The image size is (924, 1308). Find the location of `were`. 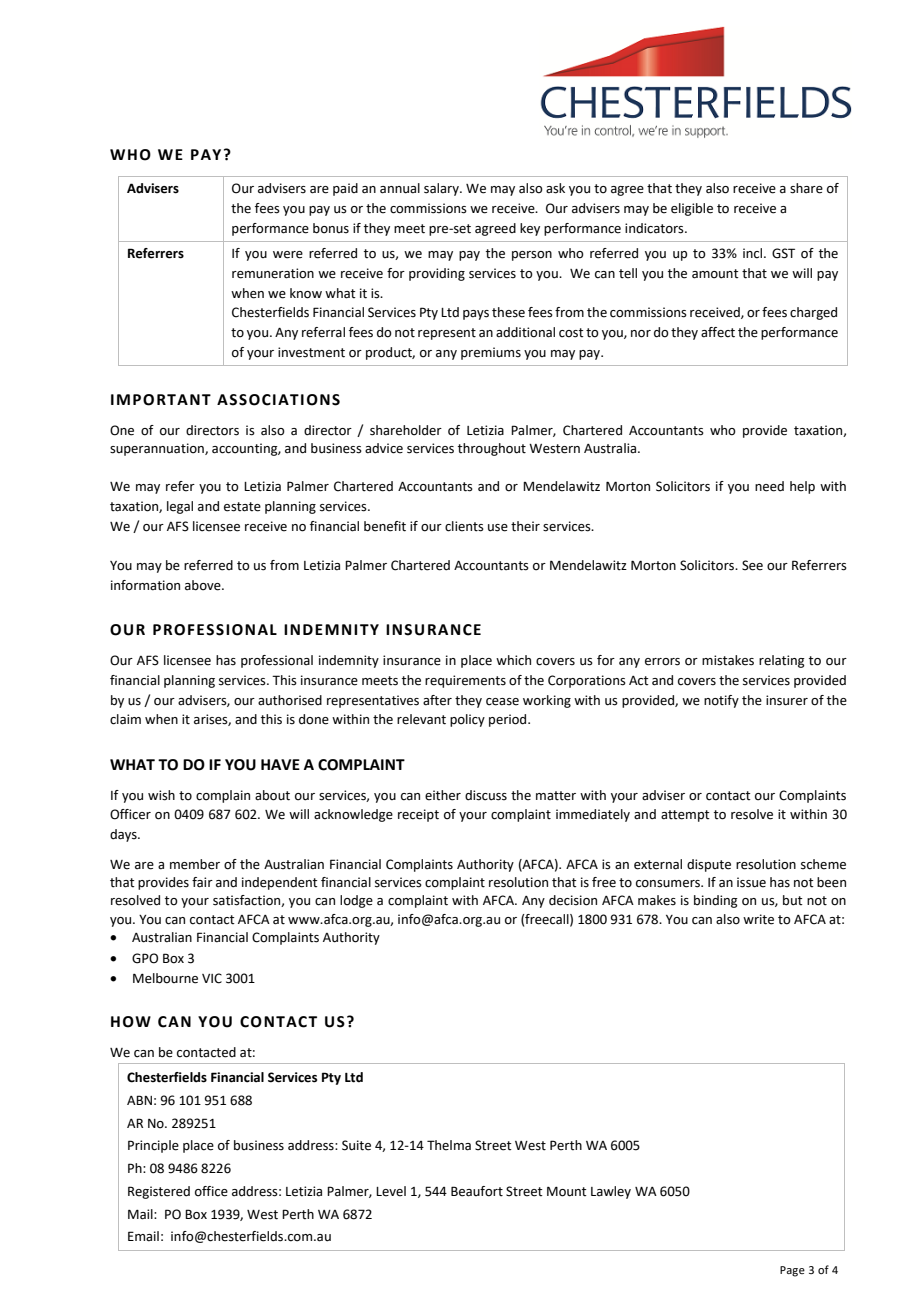

were is located at coordinates (288, 255).
